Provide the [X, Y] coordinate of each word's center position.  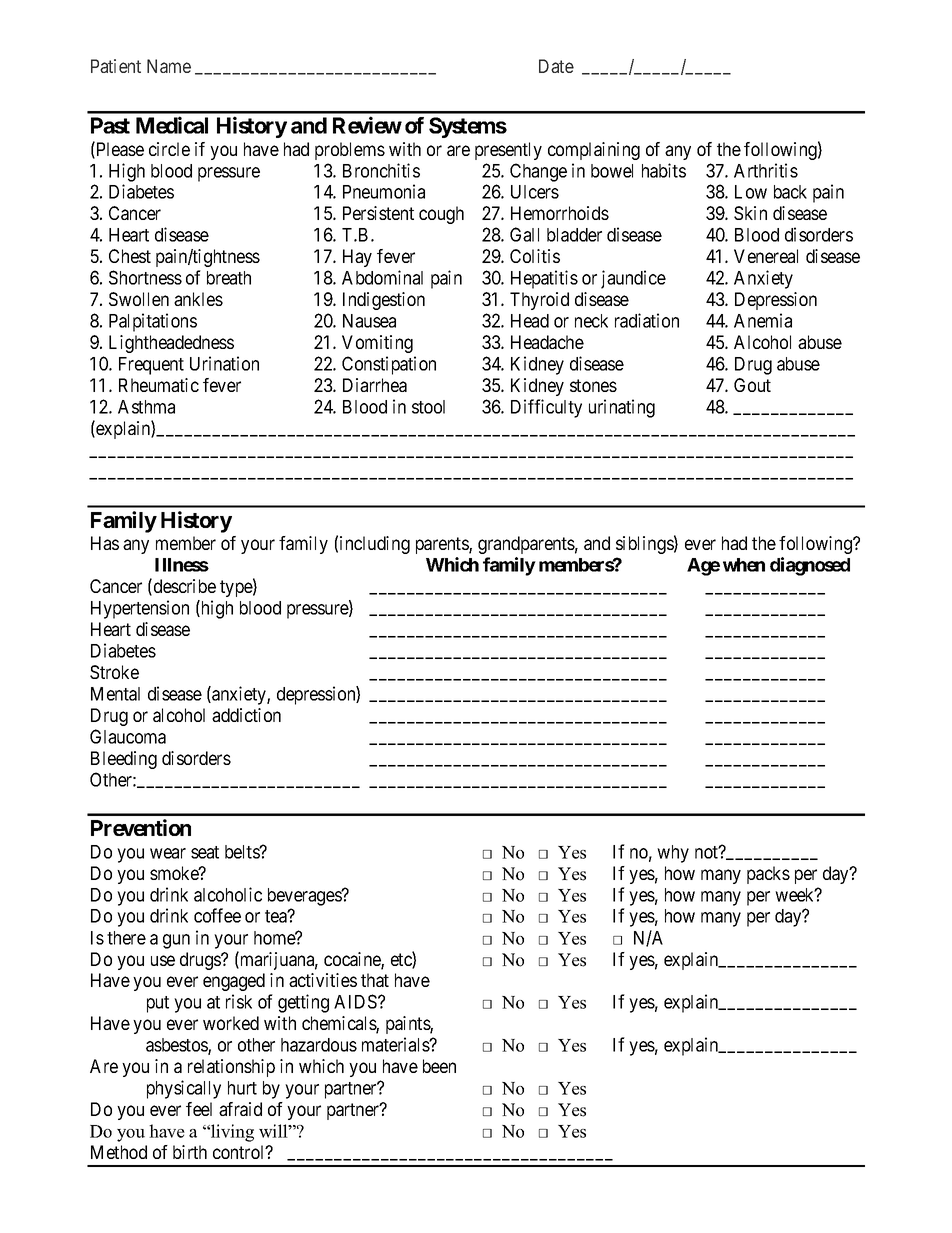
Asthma [146, 407]
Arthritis [766, 170]
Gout [752, 385]
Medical [172, 125]
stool [428, 407]
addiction [246, 715]
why [673, 854]
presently [508, 151]
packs [768, 875]
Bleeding [124, 760]
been [439, 1066]
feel [199, 1109]
